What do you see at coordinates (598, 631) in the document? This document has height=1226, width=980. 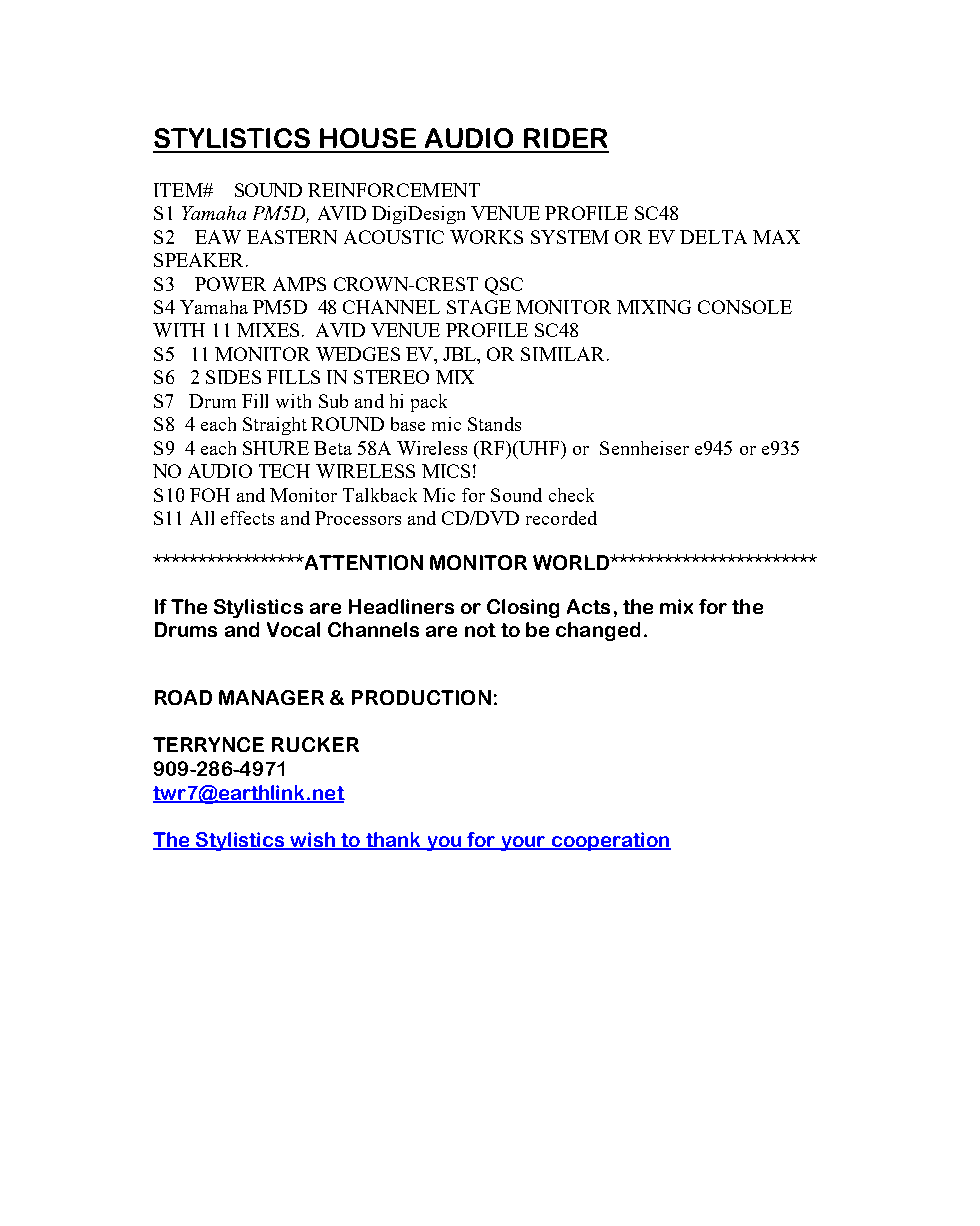 I see `changed` at bounding box center [598, 631].
